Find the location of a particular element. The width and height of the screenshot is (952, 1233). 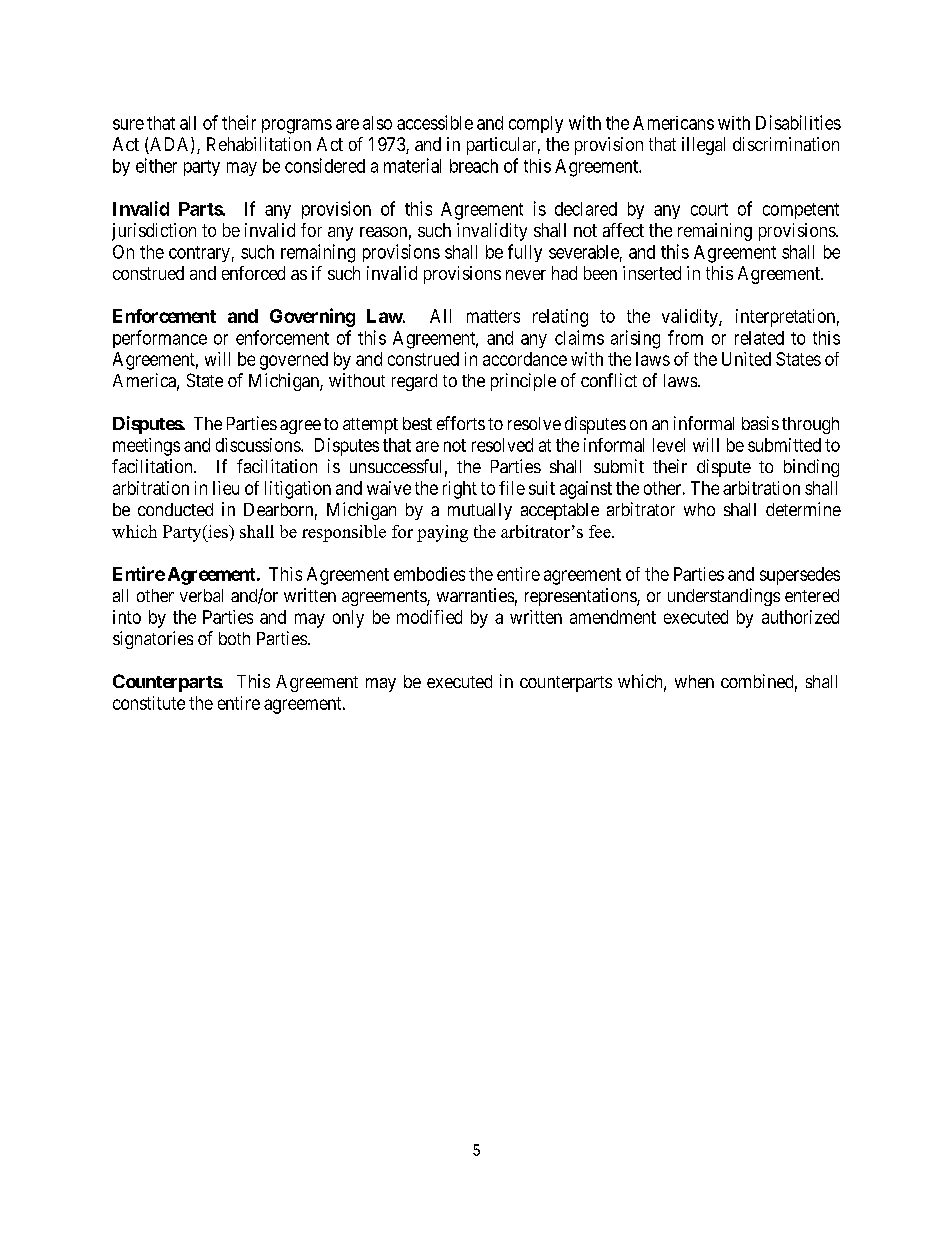

accessible is located at coordinates (435, 122).
